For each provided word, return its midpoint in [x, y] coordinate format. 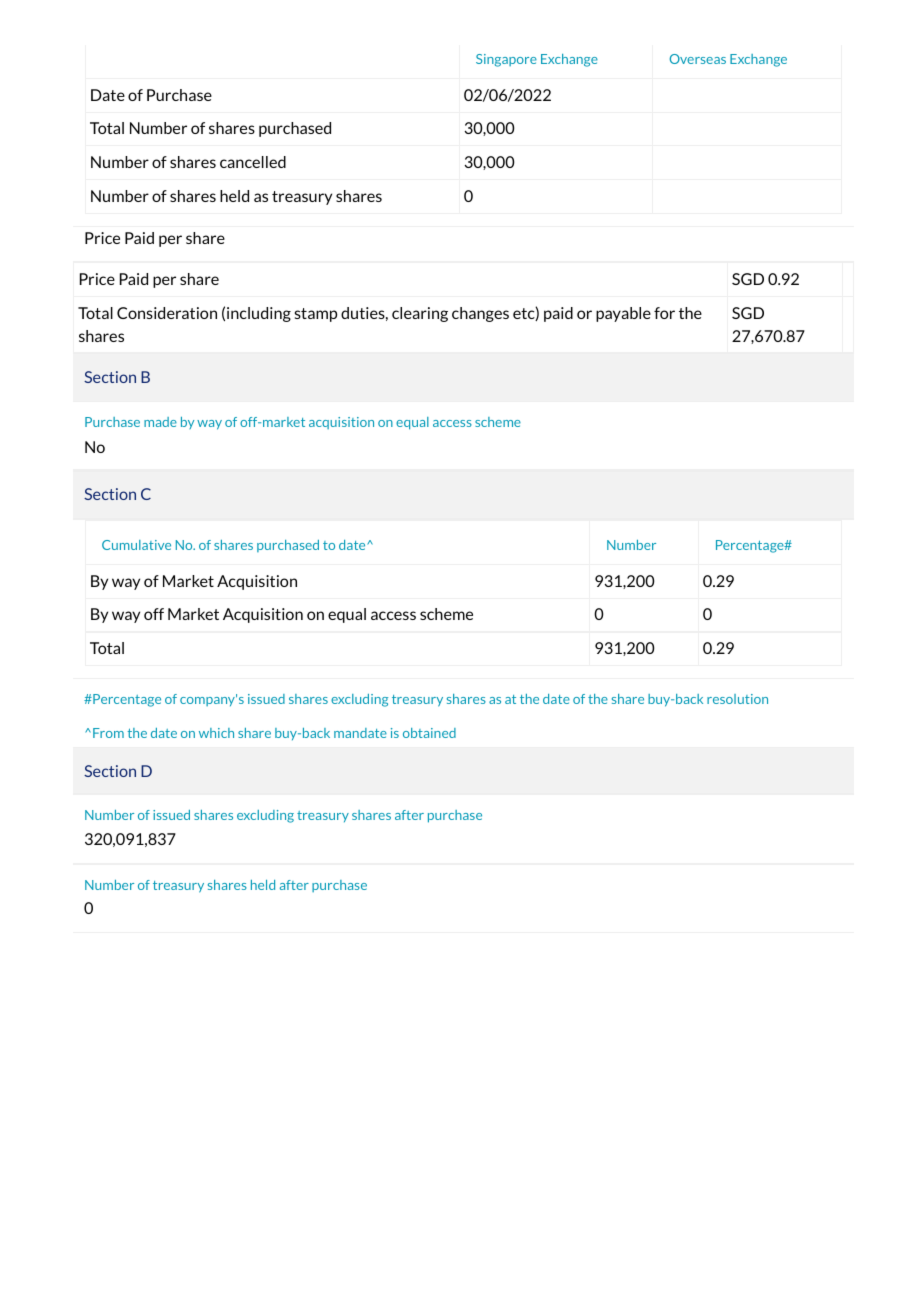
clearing [420, 314]
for [664, 313]
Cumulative [136, 545]
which [216, 733]
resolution [737, 699]
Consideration [167, 313]
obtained [429, 733]
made [160, 422]
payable [623, 314]
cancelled [253, 162]
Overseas [698, 59]
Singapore [506, 60]
